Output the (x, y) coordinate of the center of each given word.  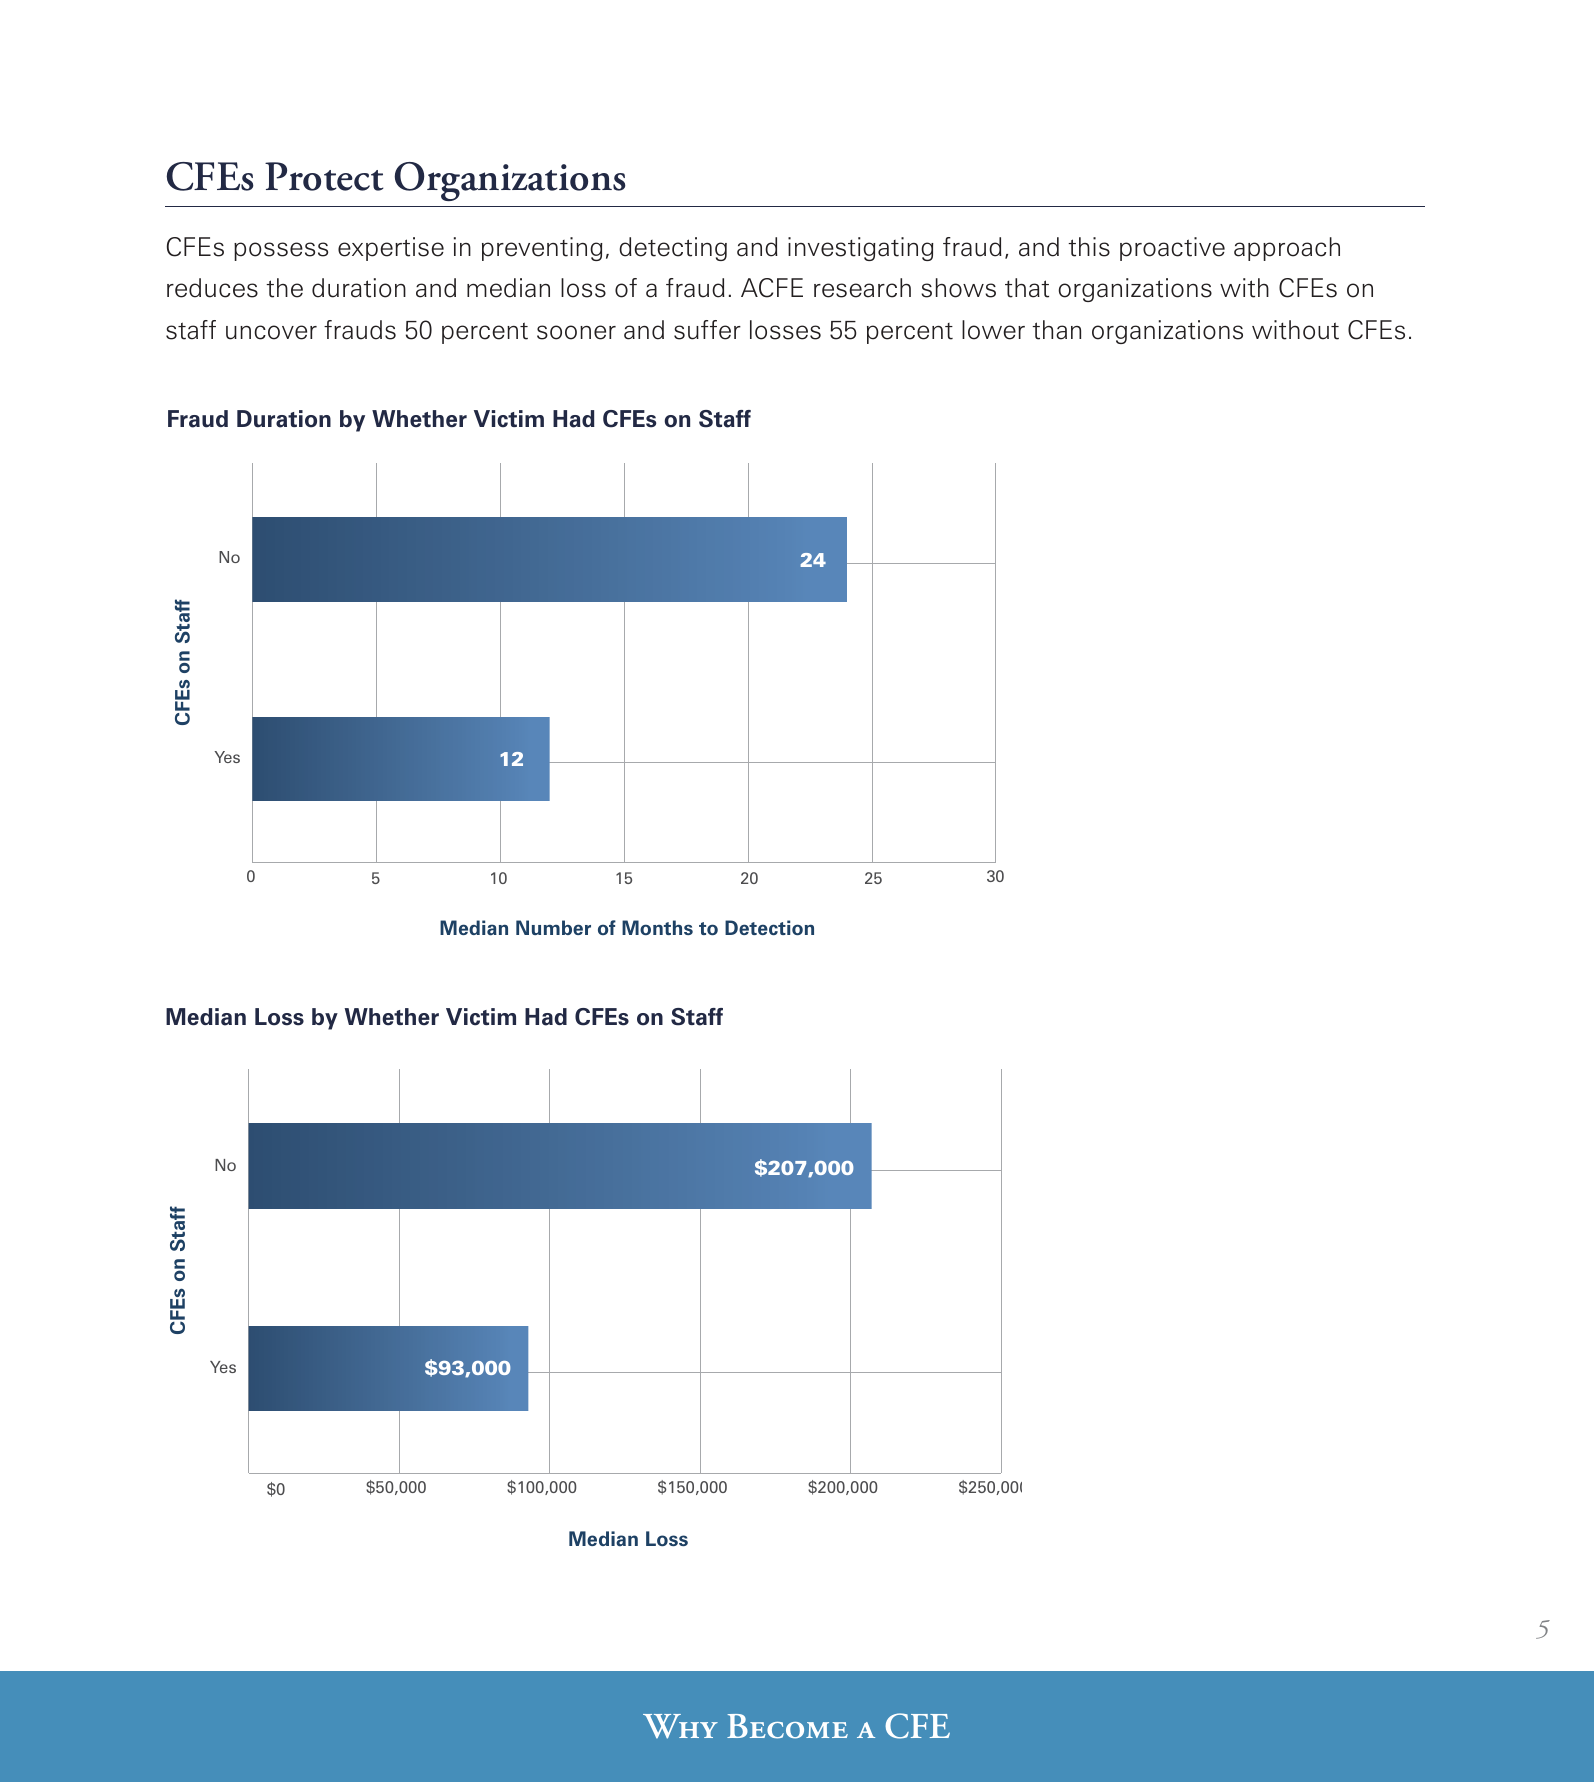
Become (787, 1726)
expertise (391, 249)
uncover (271, 332)
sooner (576, 332)
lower (993, 330)
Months (657, 927)
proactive (1172, 249)
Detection (769, 927)
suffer (707, 330)
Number (553, 927)
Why (680, 1726)
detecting (673, 249)
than (1056, 330)
